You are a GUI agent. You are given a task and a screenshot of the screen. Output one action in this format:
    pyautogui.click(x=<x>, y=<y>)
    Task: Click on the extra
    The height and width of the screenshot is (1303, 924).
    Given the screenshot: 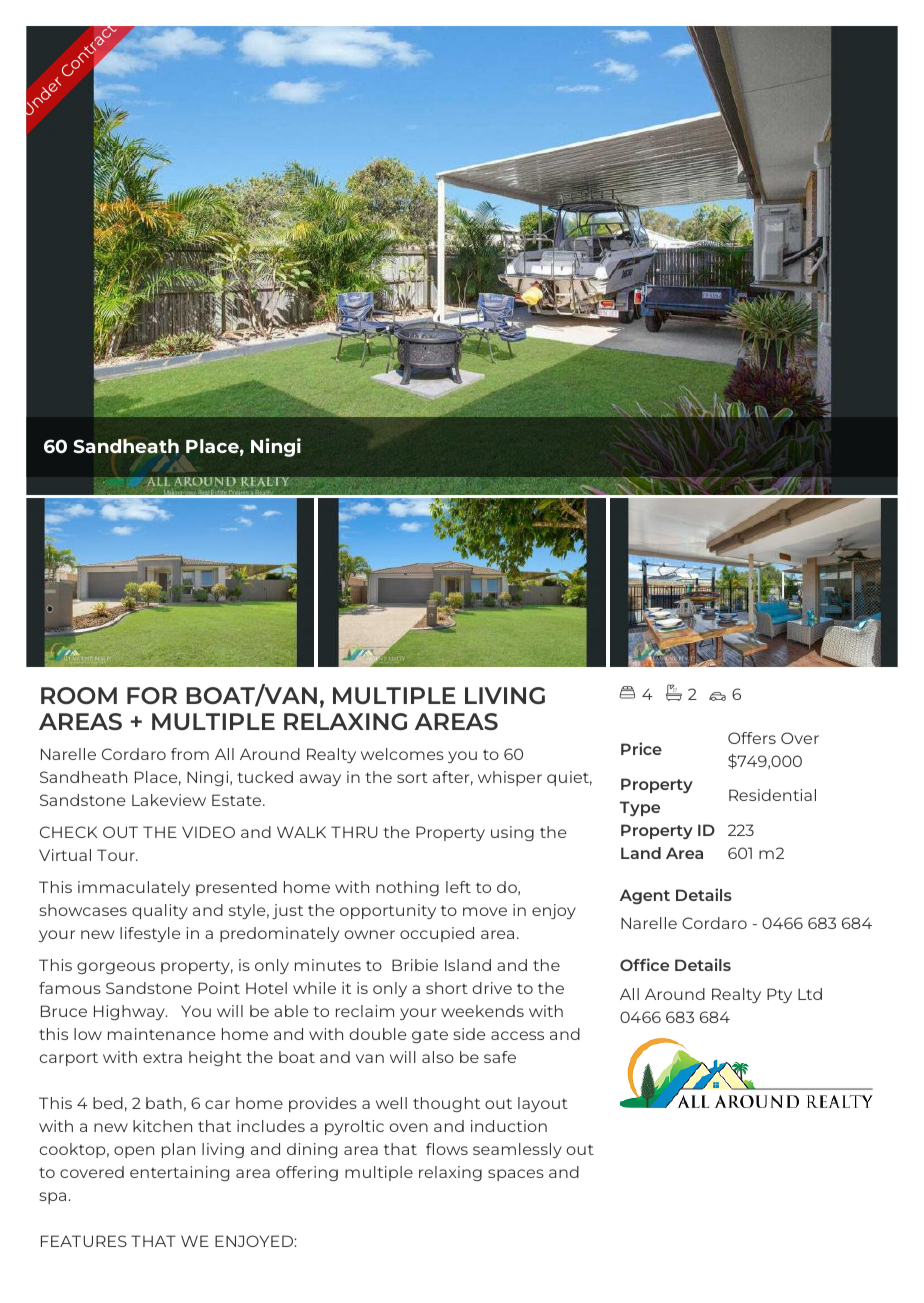 What is the action you would take?
    pyautogui.click(x=162, y=1057)
